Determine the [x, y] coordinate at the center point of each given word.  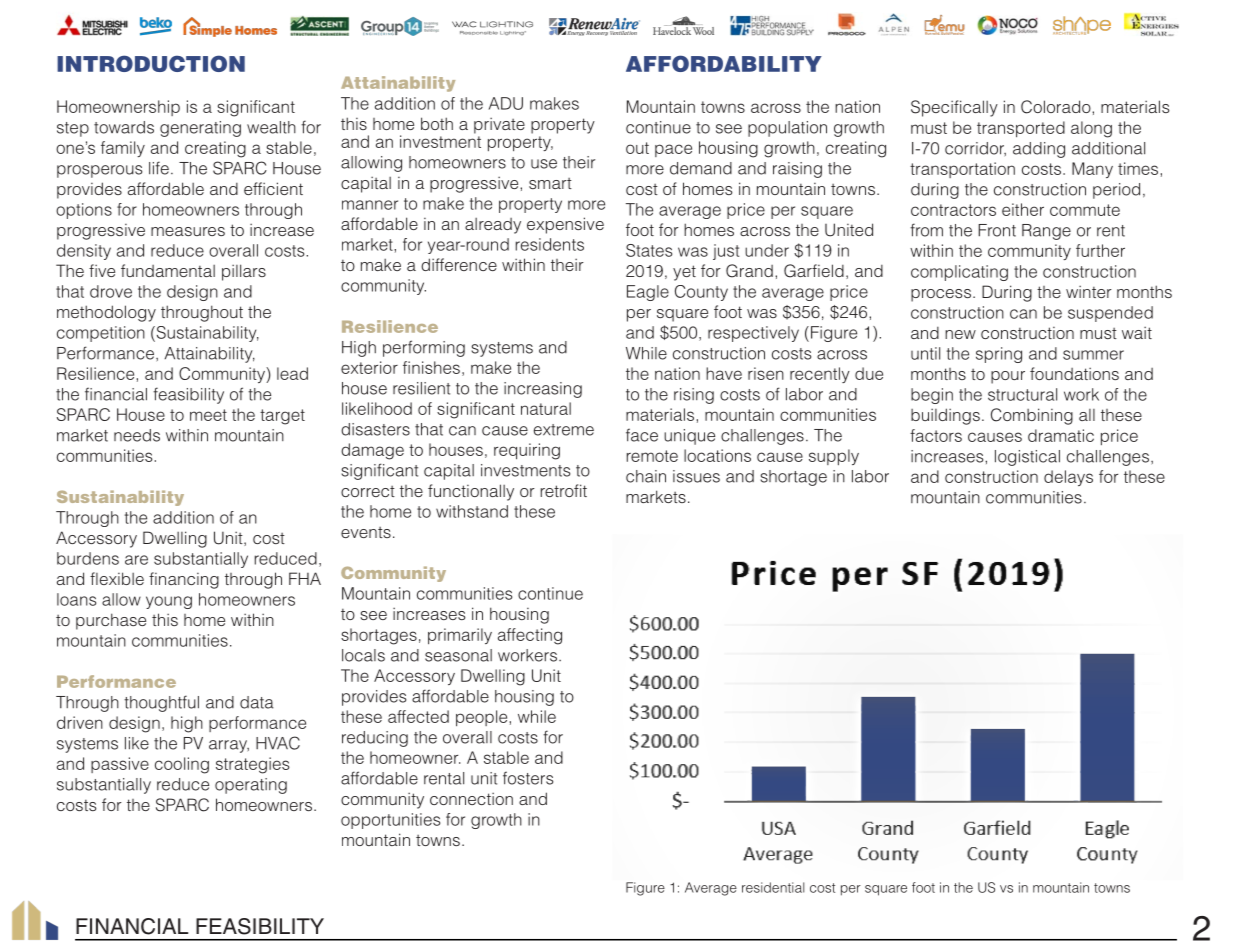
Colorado [1057, 107]
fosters [528, 778]
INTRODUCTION [151, 63]
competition [101, 334]
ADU [506, 103]
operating [251, 786]
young [169, 602]
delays [1068, 478]
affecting [530, 636]
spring [999, 355]
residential [773, 887]
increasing [543, 390]
